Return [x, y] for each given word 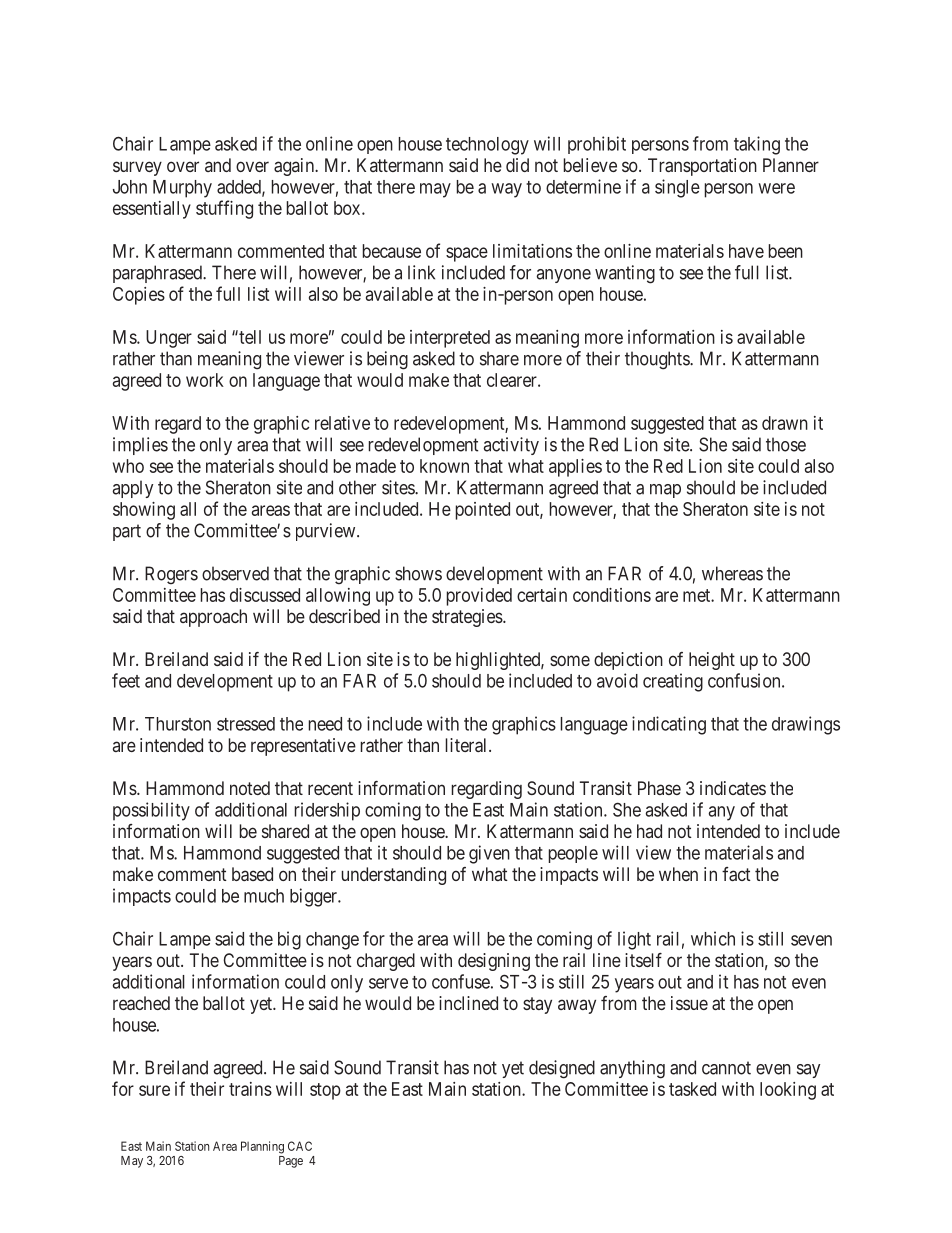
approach [213, 618]
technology [487, 146]
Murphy [182, 189]
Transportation [702, 167]
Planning [262, 1147]
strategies [468, 618]
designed [562, 1069]
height [712, 661]
